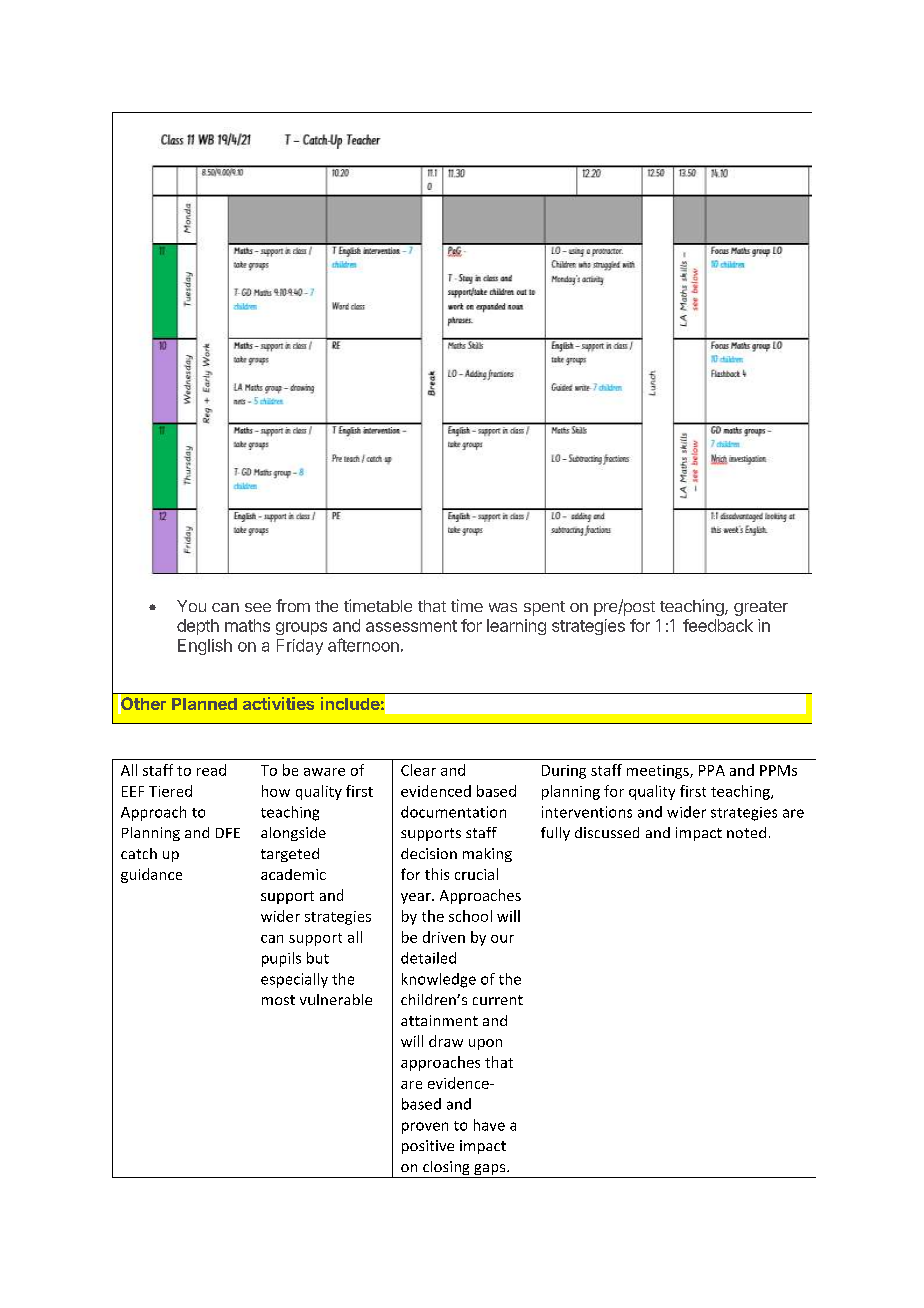 Image resolution: width=924 pixels, height=1308 pixels. What do you see at coordinates (198, 627) in the screenshot?
I see `depth` at bounding box center [198, 627].
